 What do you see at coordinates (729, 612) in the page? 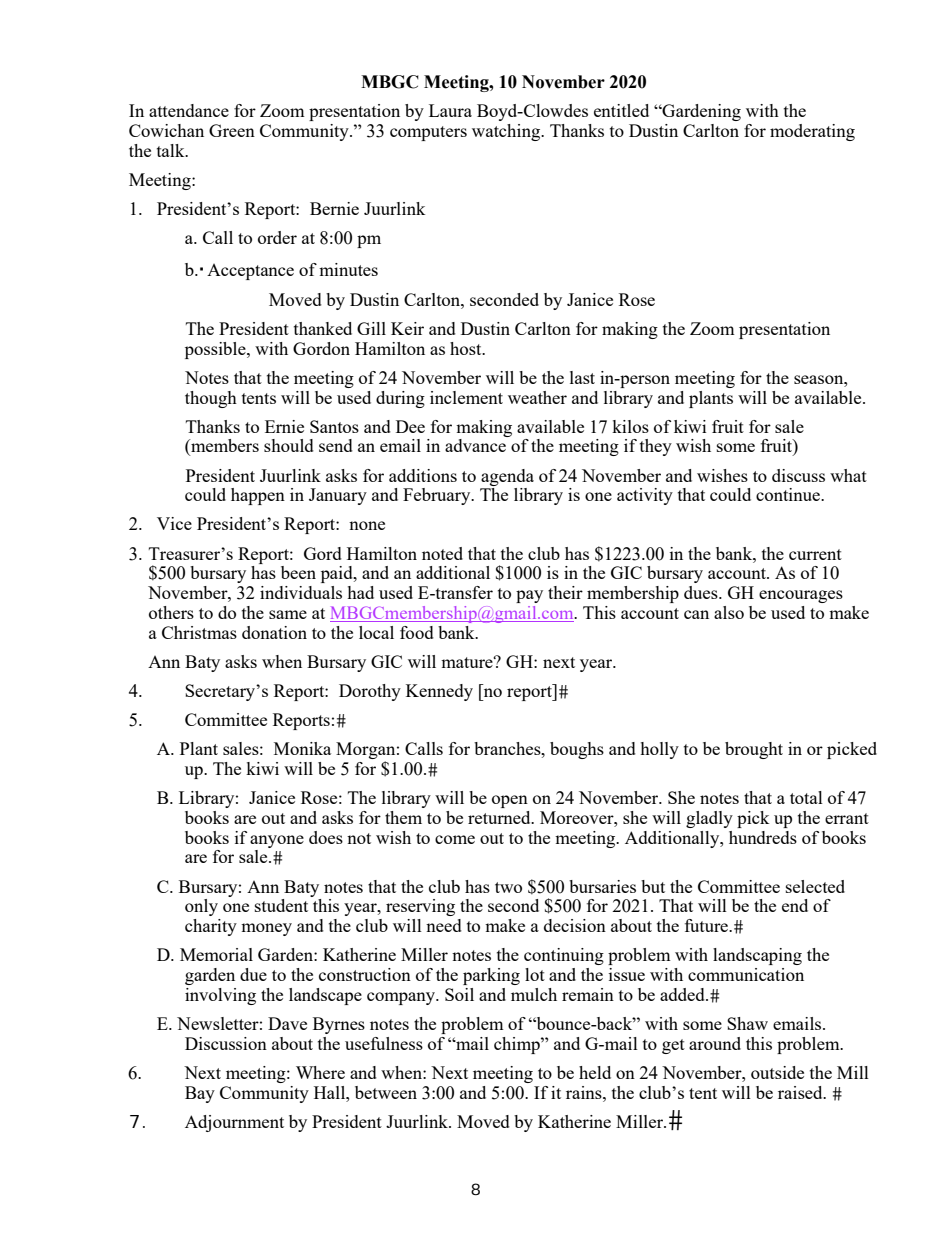
I see `also` at bounding box center [729, 612].
